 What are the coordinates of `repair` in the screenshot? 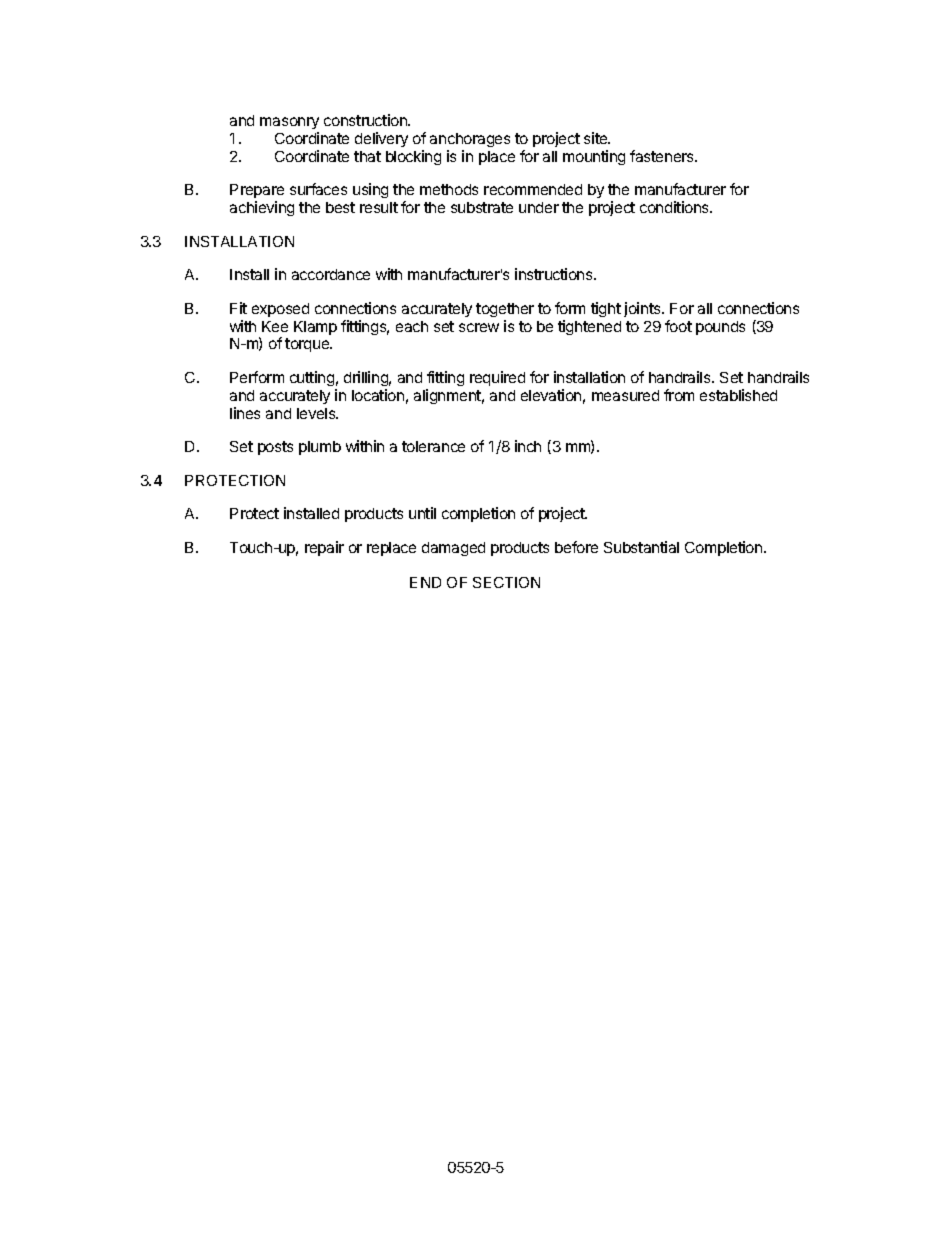 It's located at (324, 548).
